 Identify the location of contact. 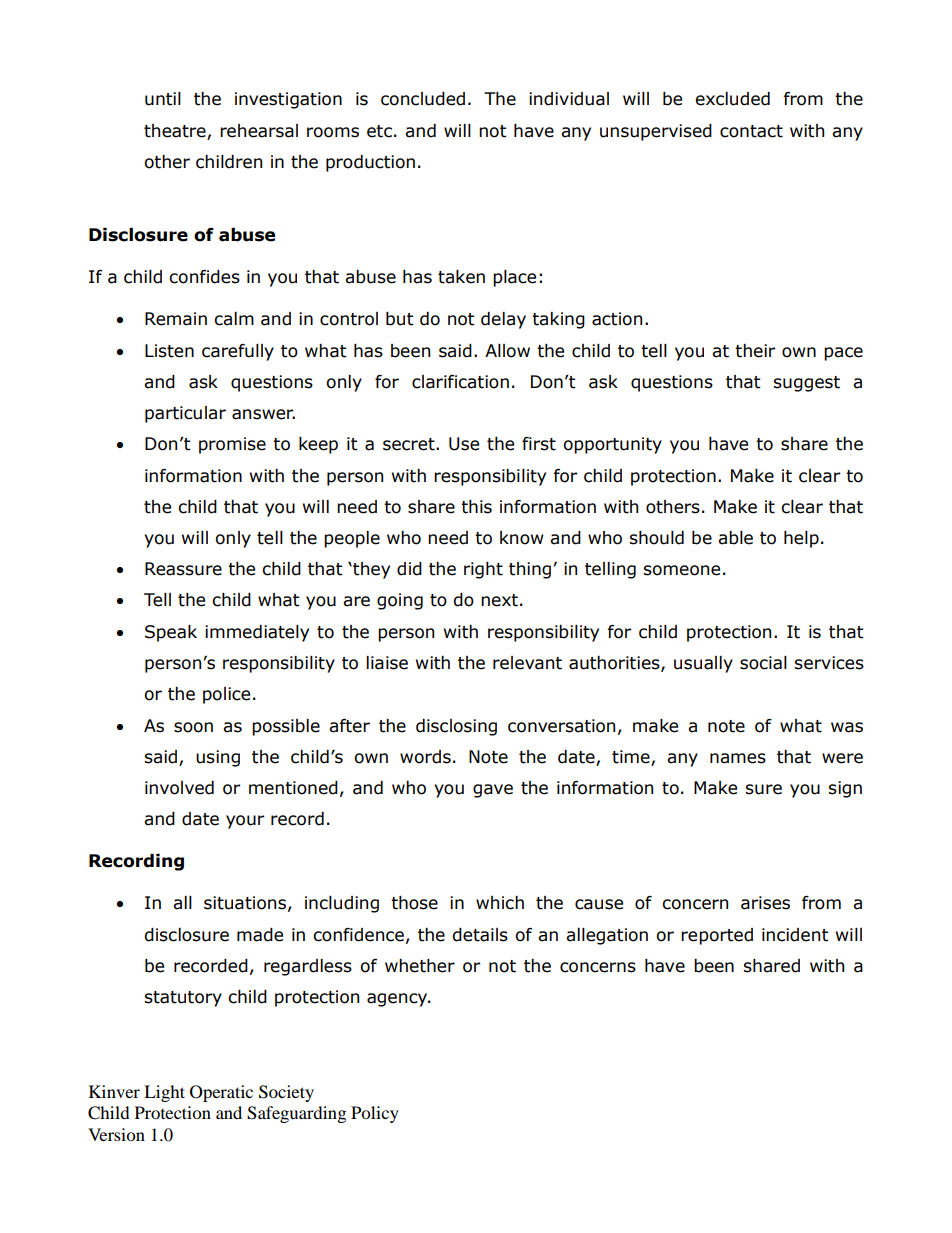
(751, 131).
